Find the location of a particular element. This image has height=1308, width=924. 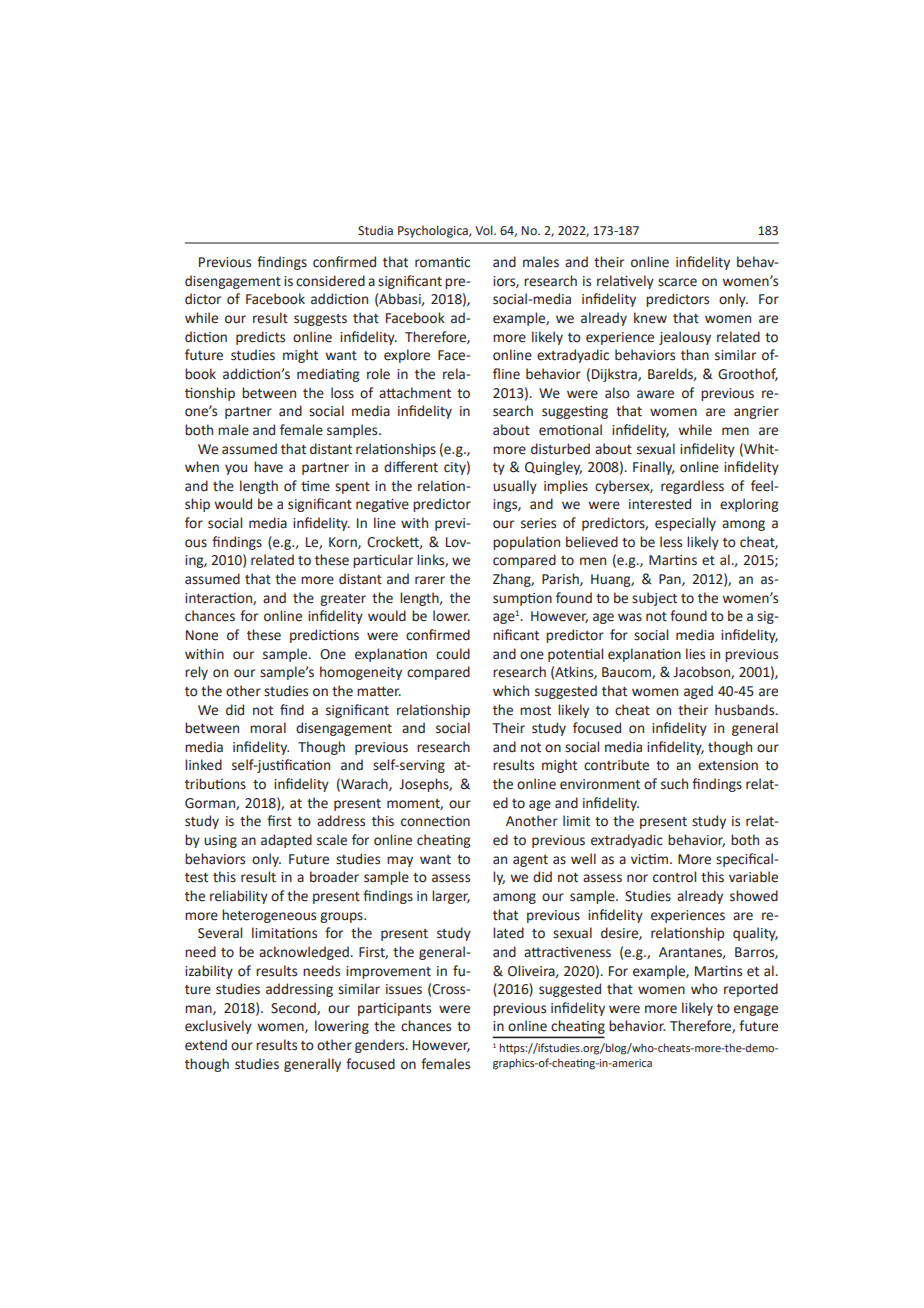

scarce is located at coordinates (677, 282).
